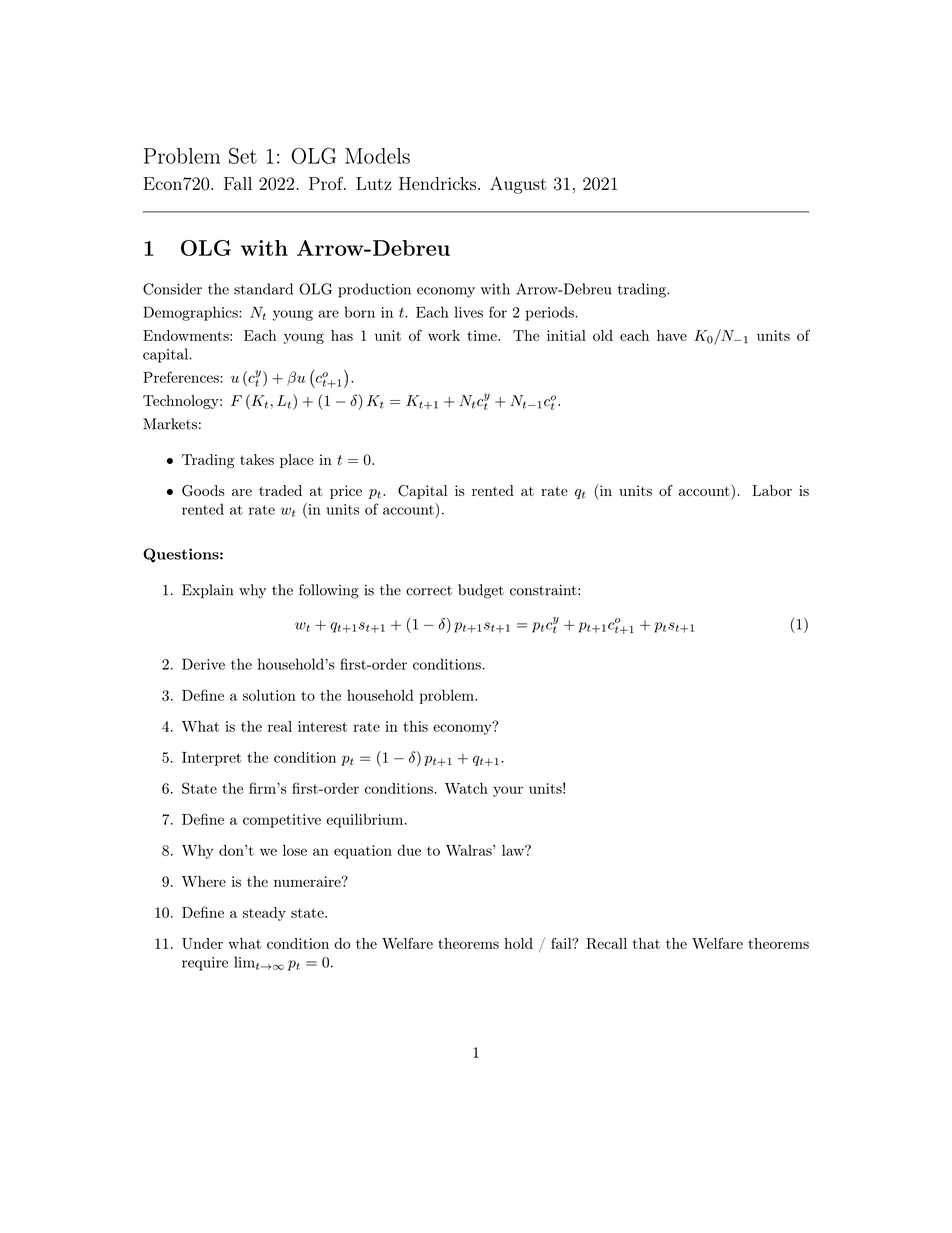 The width and height of the document is (952, 1233). Describe the element at coordinates (508, 791) in the document. I see `your` at that location.
